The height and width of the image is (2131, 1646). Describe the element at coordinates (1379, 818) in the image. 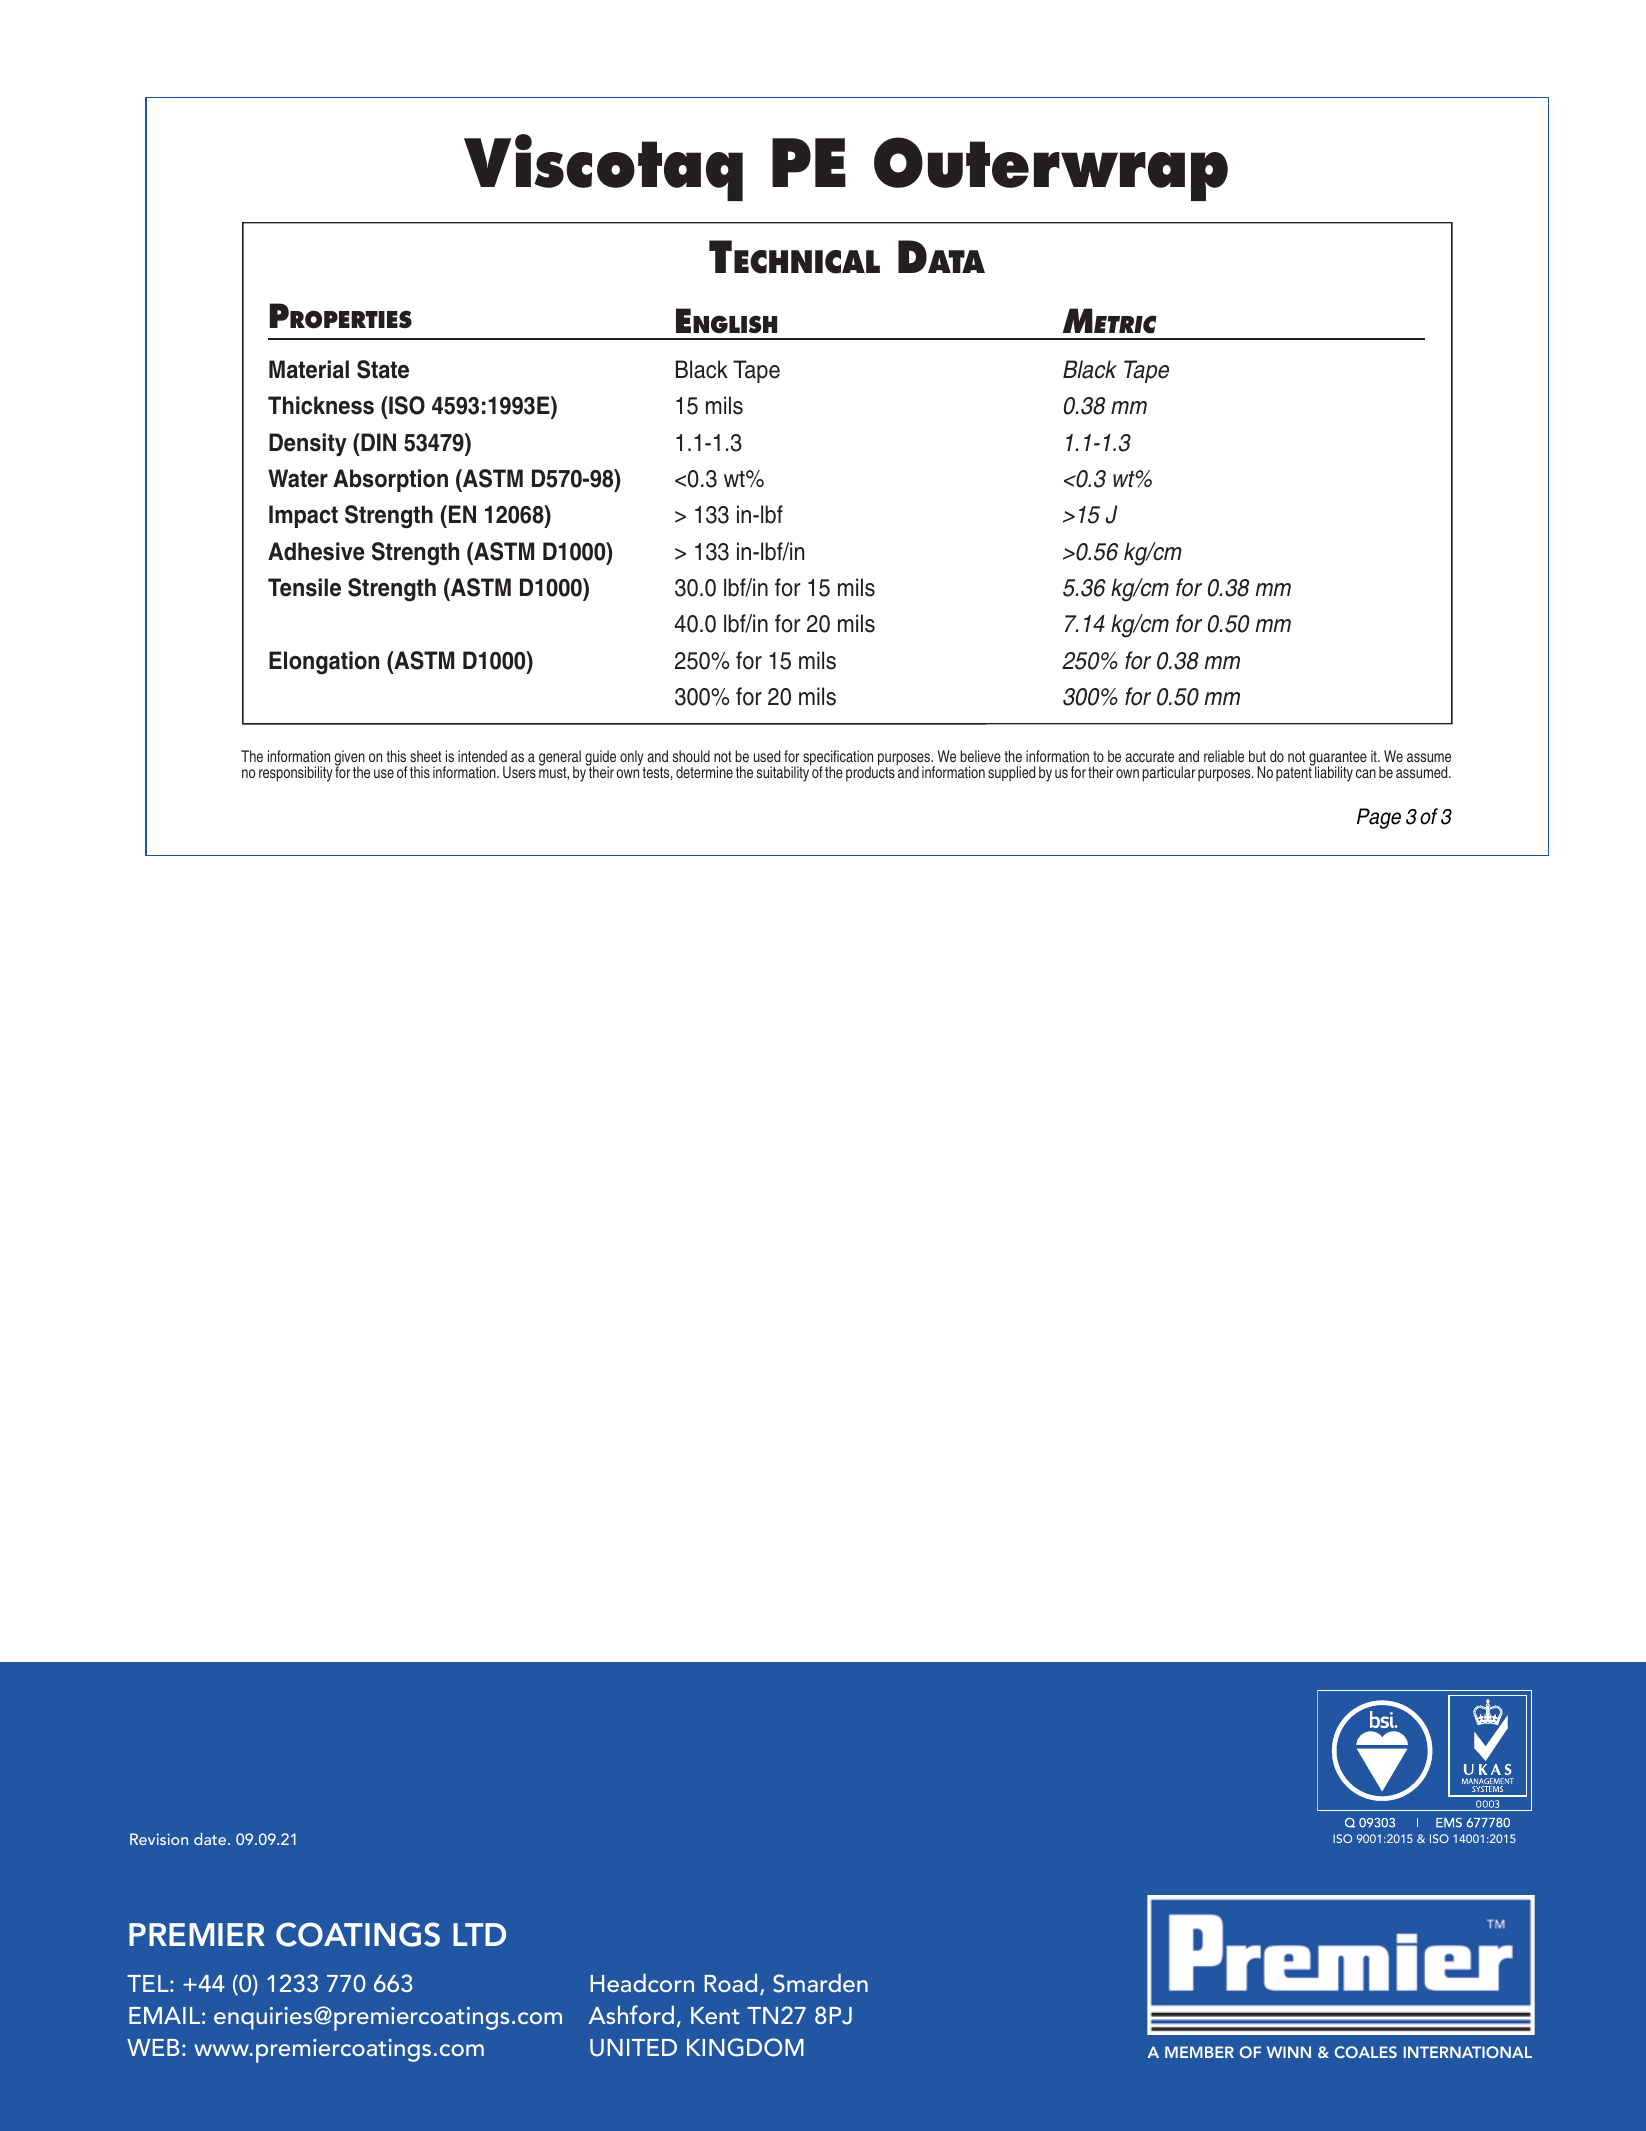

I see `Page` at that location.
